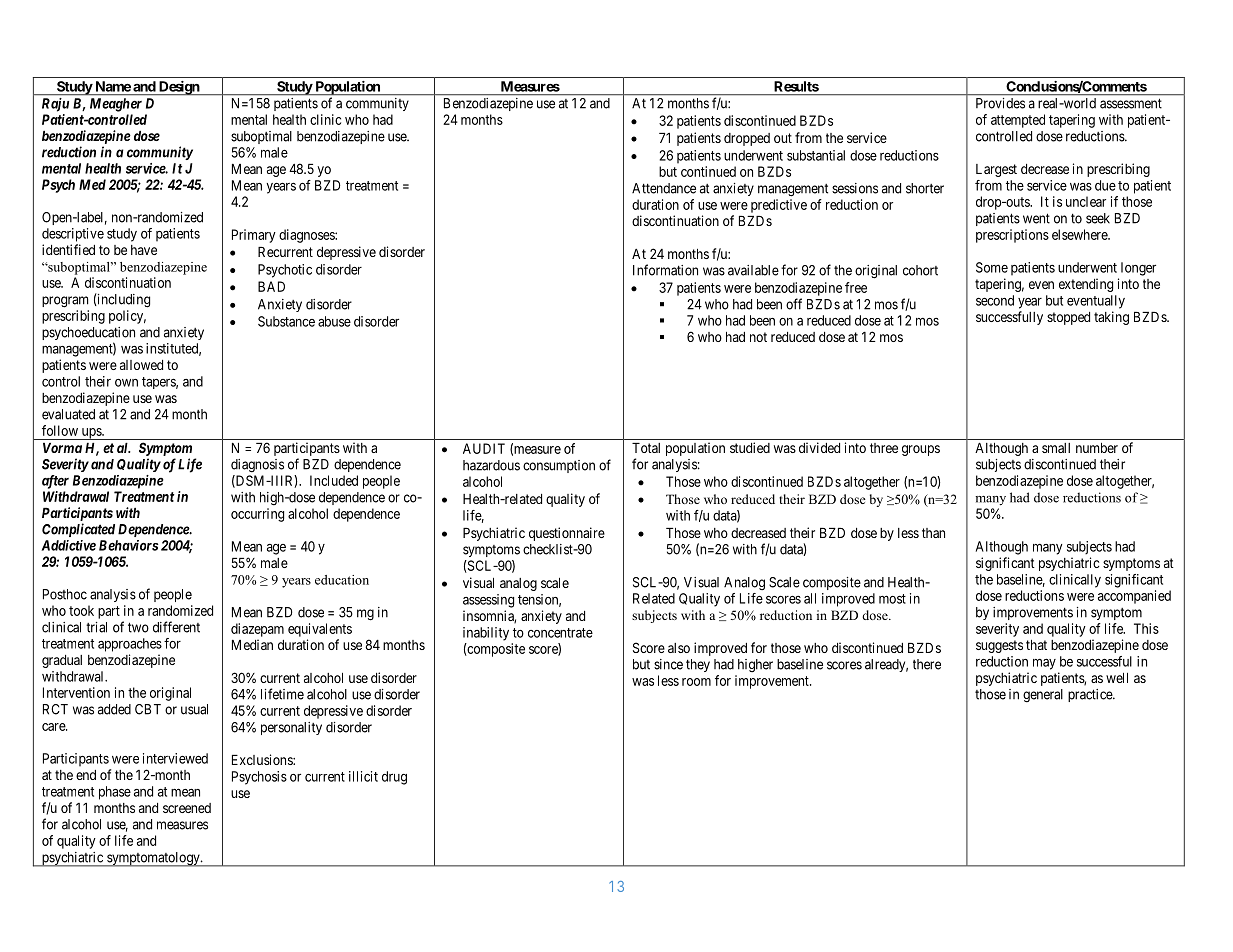  What do you see at coordinates (1056, 448) in the screenshot?
I see `small` at bounding box center [1056, 448].
